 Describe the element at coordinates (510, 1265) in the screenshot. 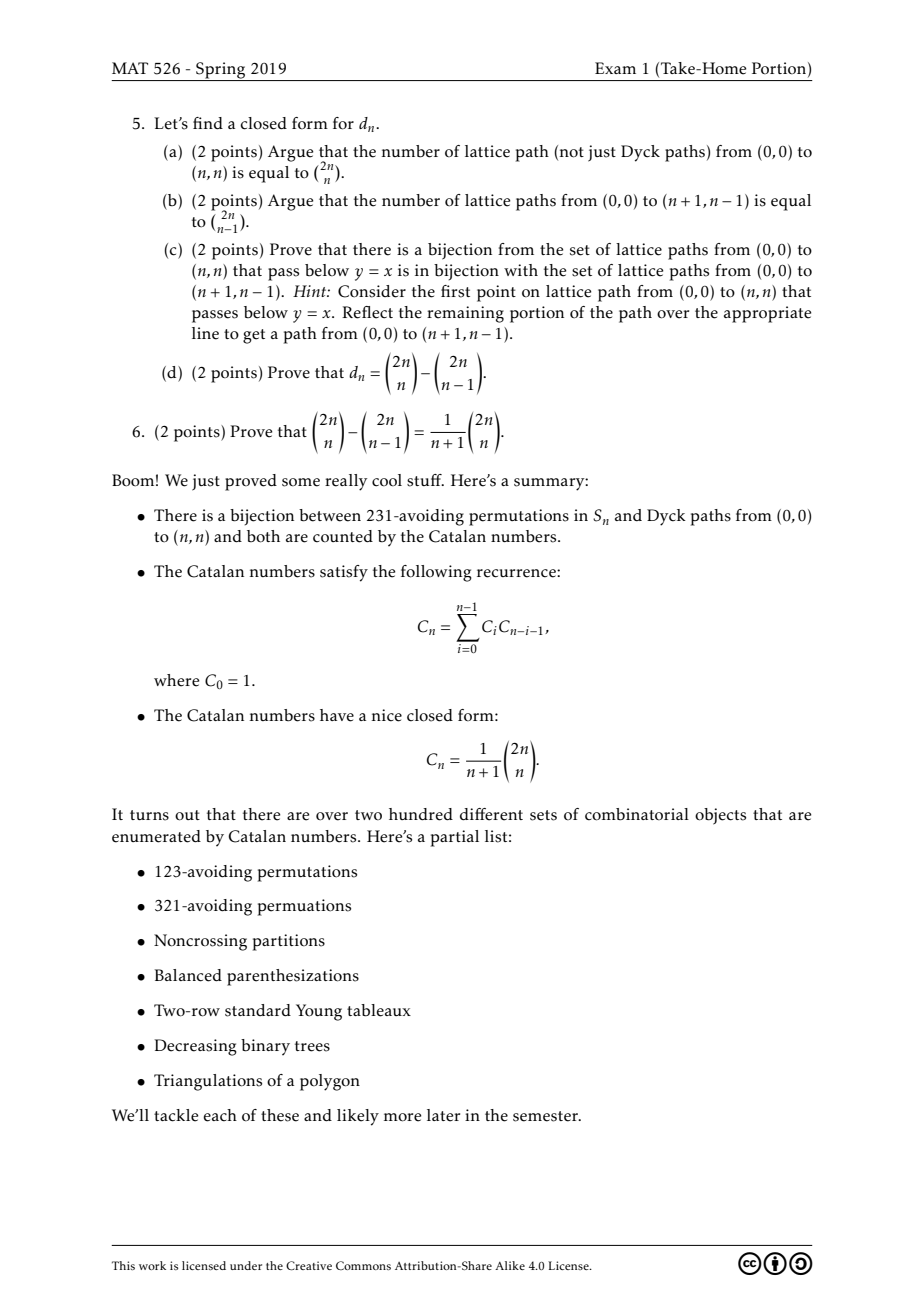

I see `Alike` at that location.
